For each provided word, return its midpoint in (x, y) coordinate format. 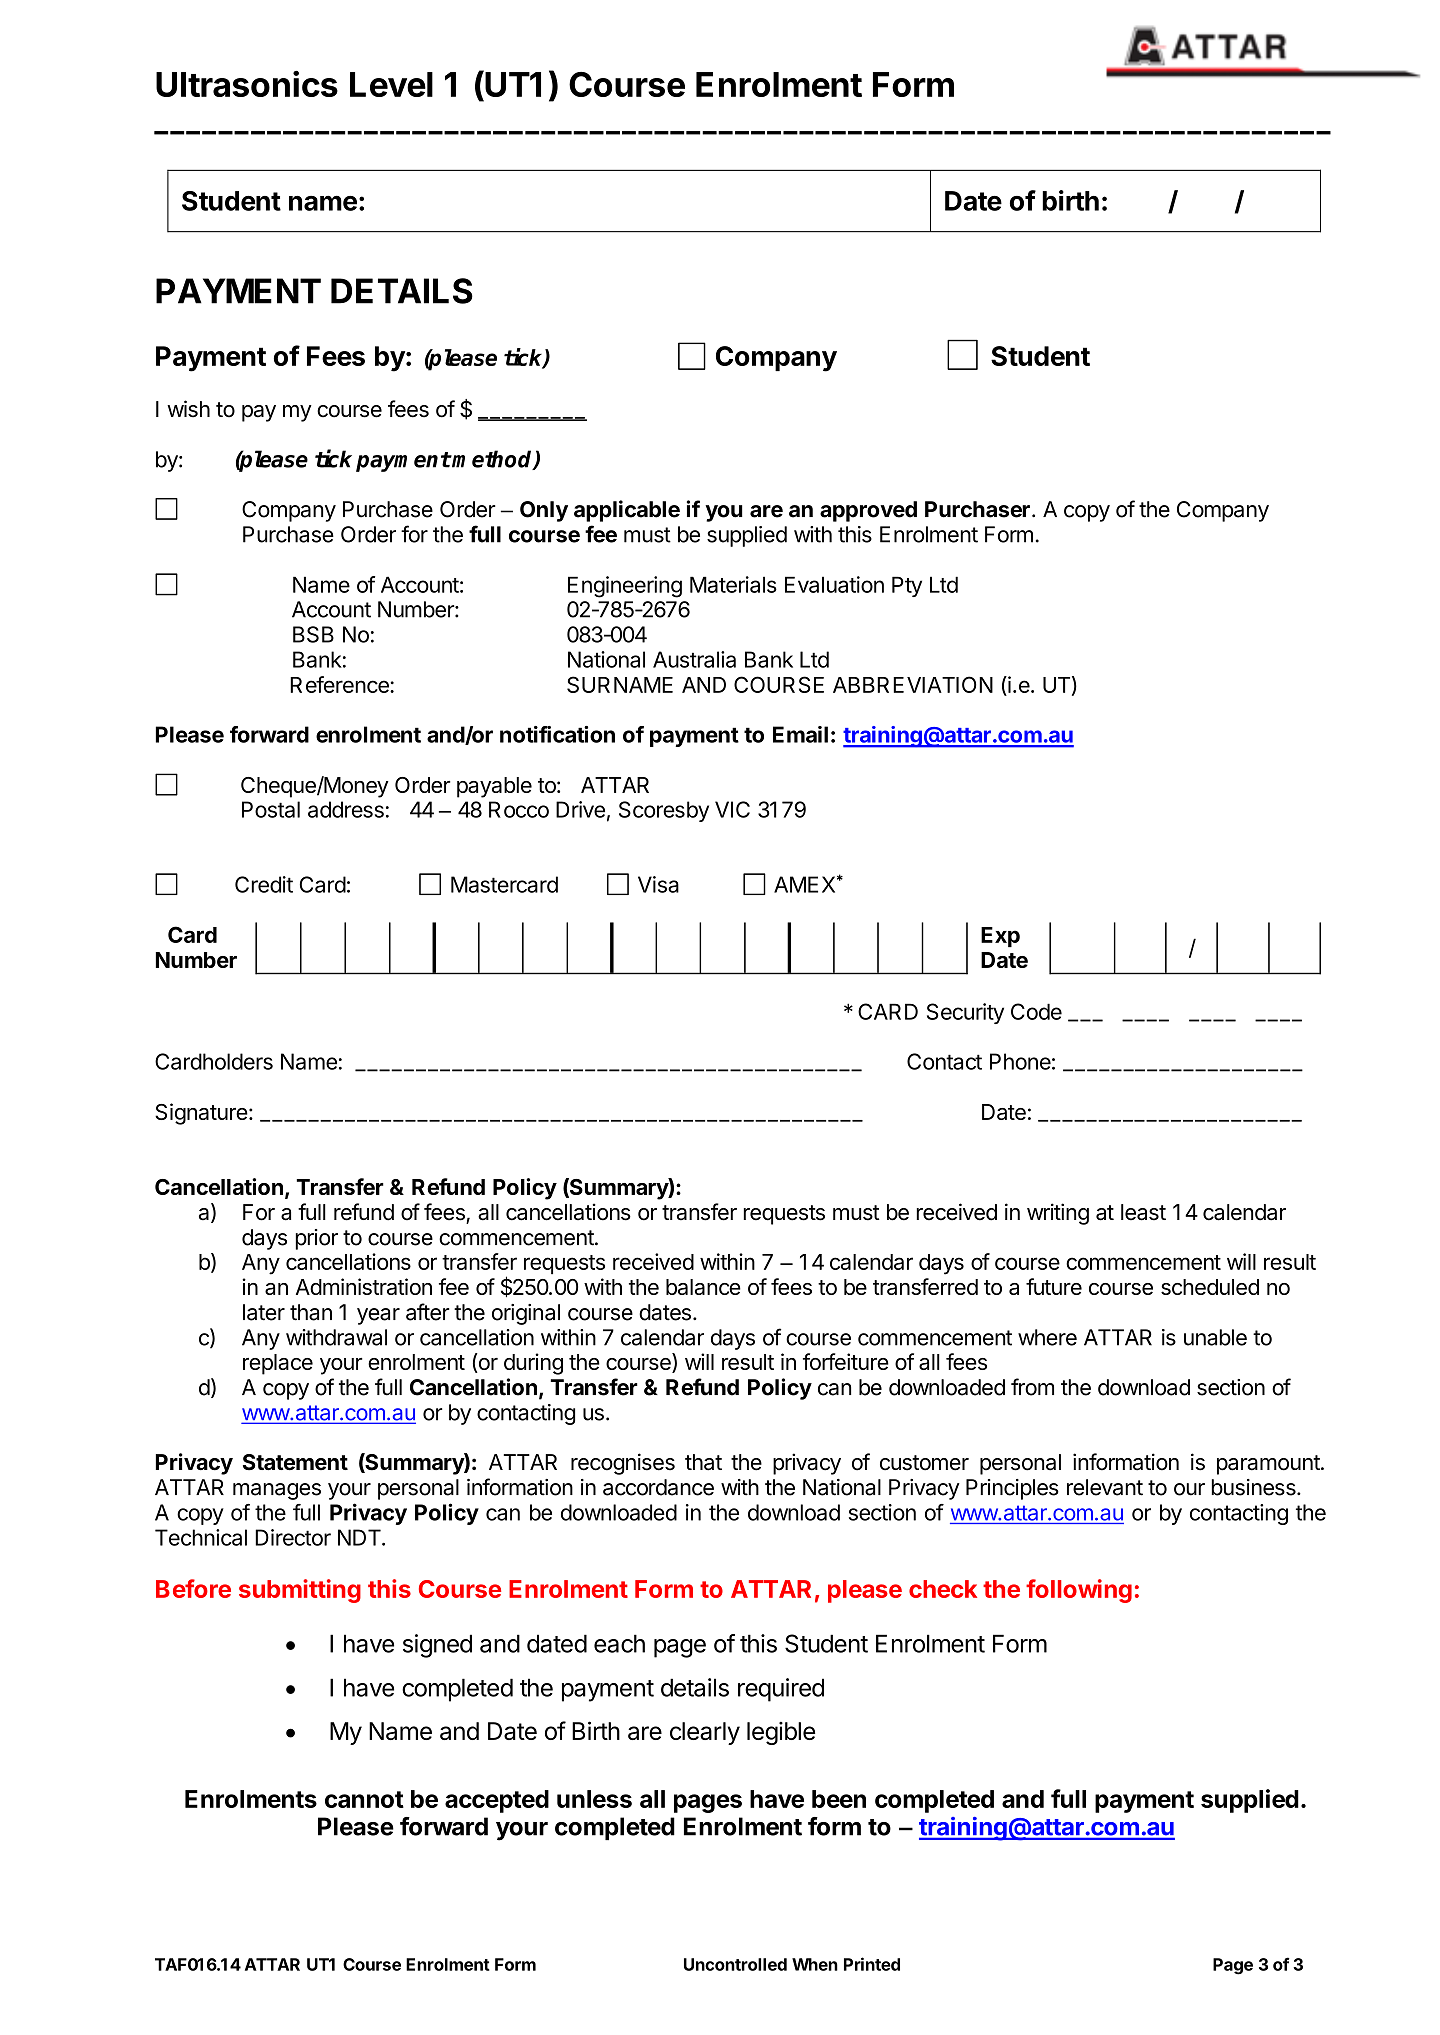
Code (1036, 1011)
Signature (201, 1114)
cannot (364, 1799)
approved (868, 511)
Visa (658, 884)
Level (391, 84)
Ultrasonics (247, 84)
